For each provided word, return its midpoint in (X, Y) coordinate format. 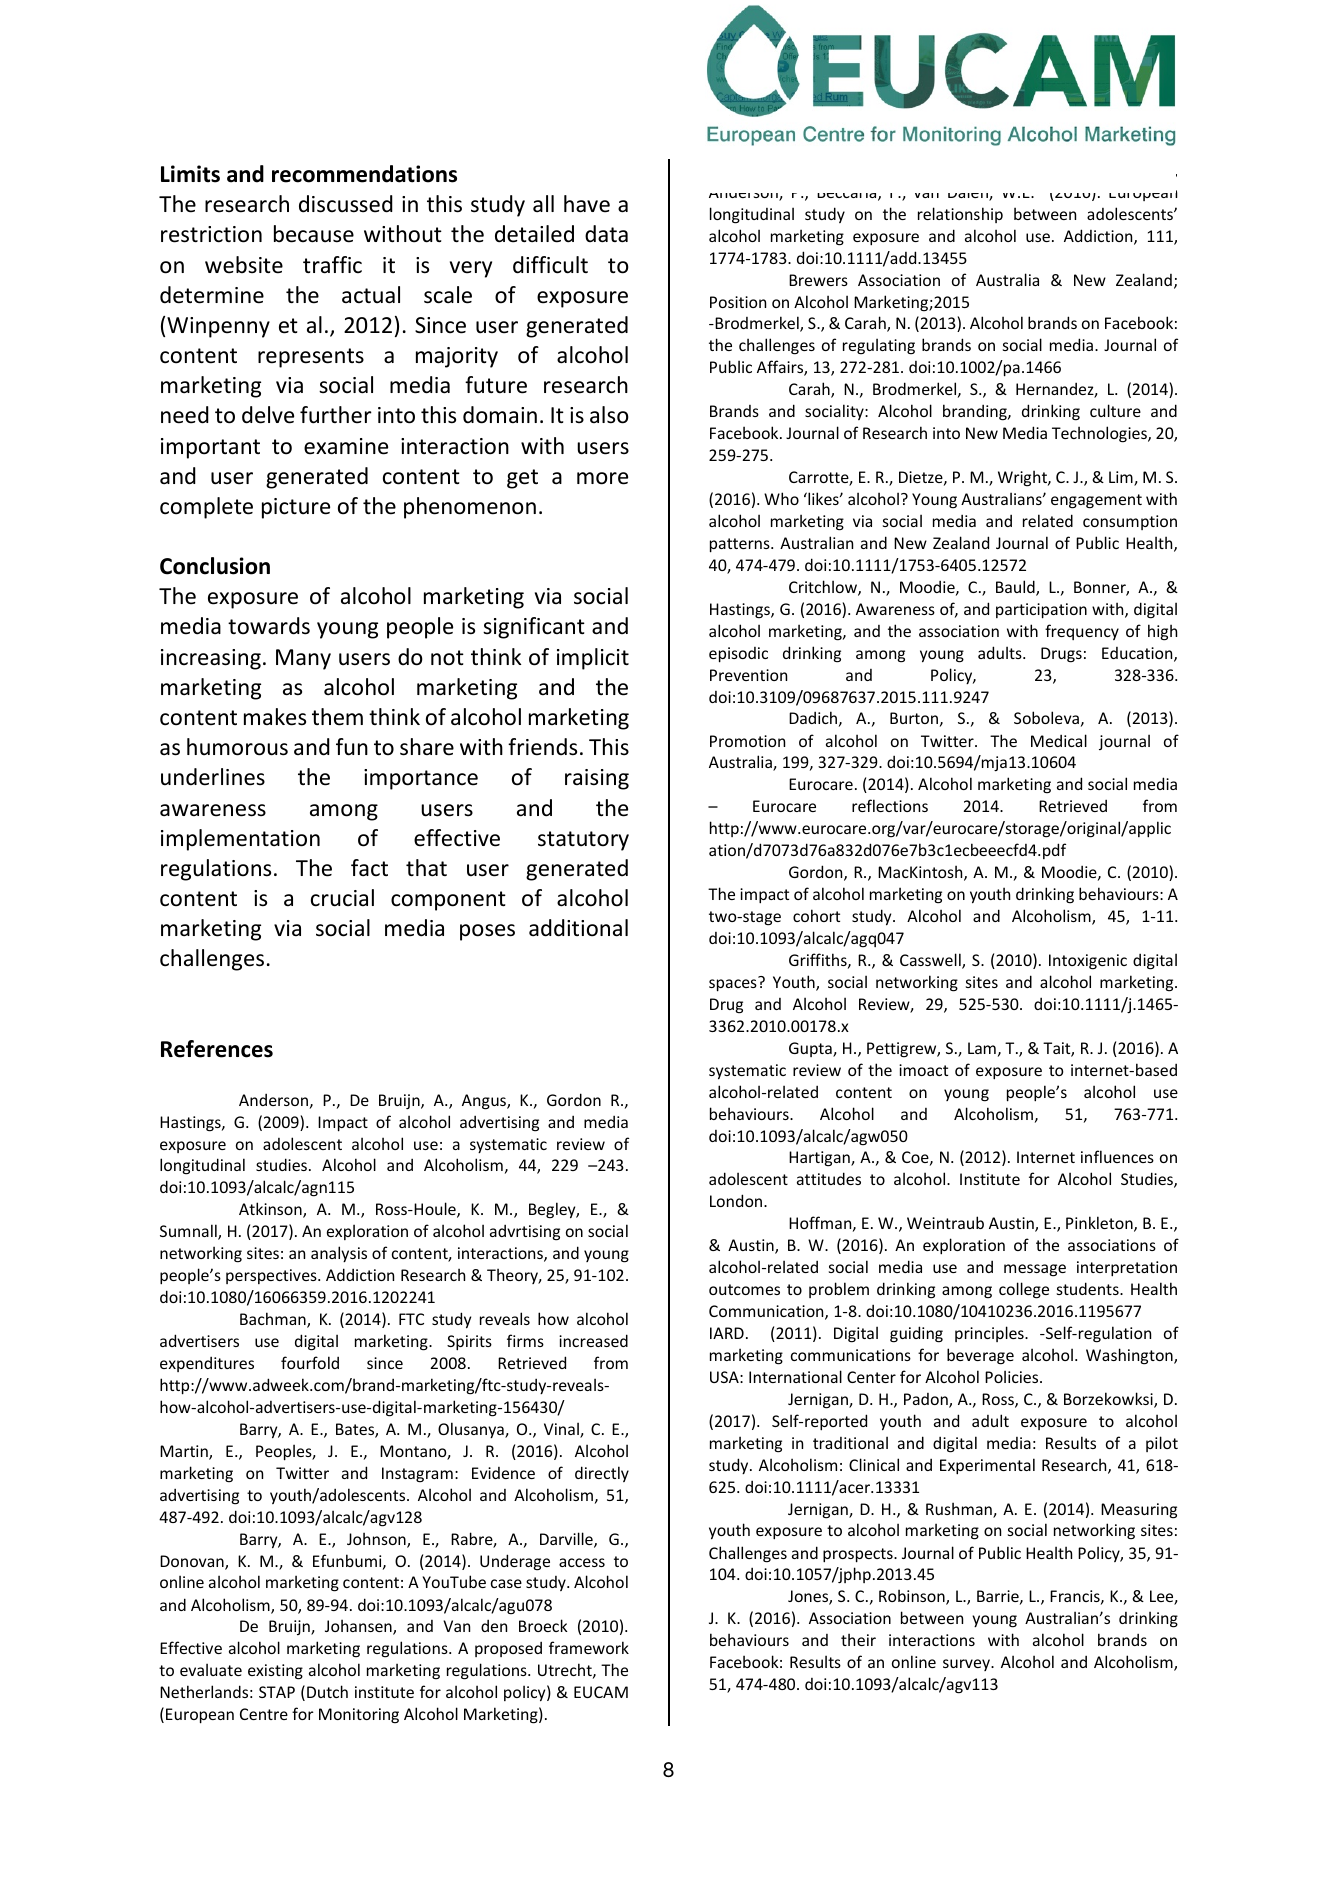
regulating (879, 346)
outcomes (744, 1289)
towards (269, 626)
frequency (1082, 632)
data (606, 234)
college (1024, 1290)
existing (275, 1672)
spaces (734, 984)
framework (589, 1647)
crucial (342, 898)
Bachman (274, 1320)
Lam (982, 1048)
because (314, 234)
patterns (741, 545)
